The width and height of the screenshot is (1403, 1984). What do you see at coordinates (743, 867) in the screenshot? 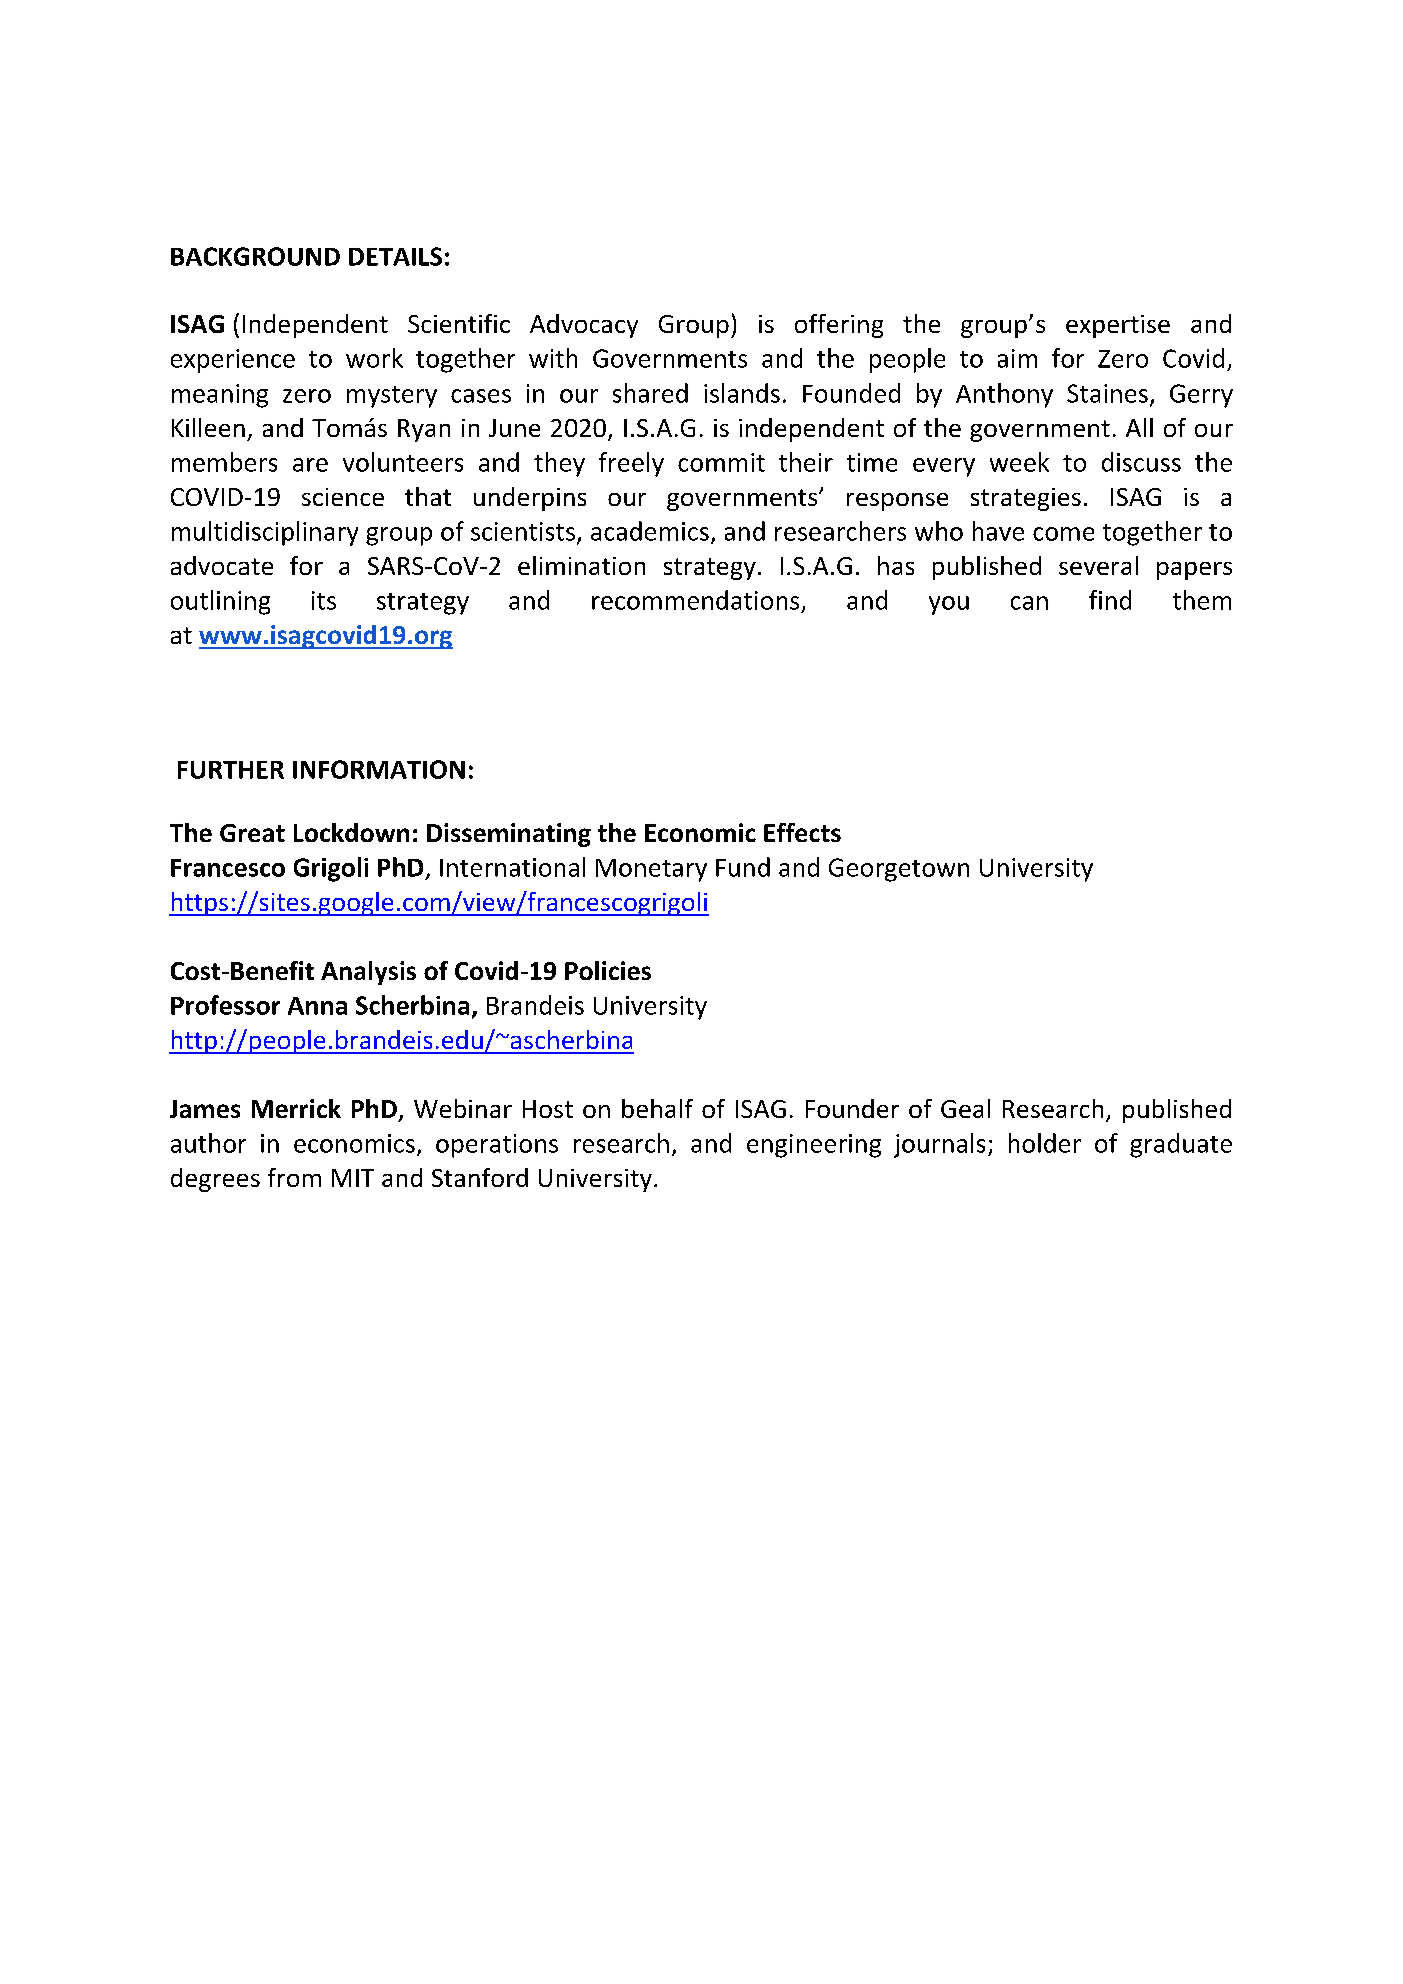
I see `Fund` at bounding box center [743, 867].
